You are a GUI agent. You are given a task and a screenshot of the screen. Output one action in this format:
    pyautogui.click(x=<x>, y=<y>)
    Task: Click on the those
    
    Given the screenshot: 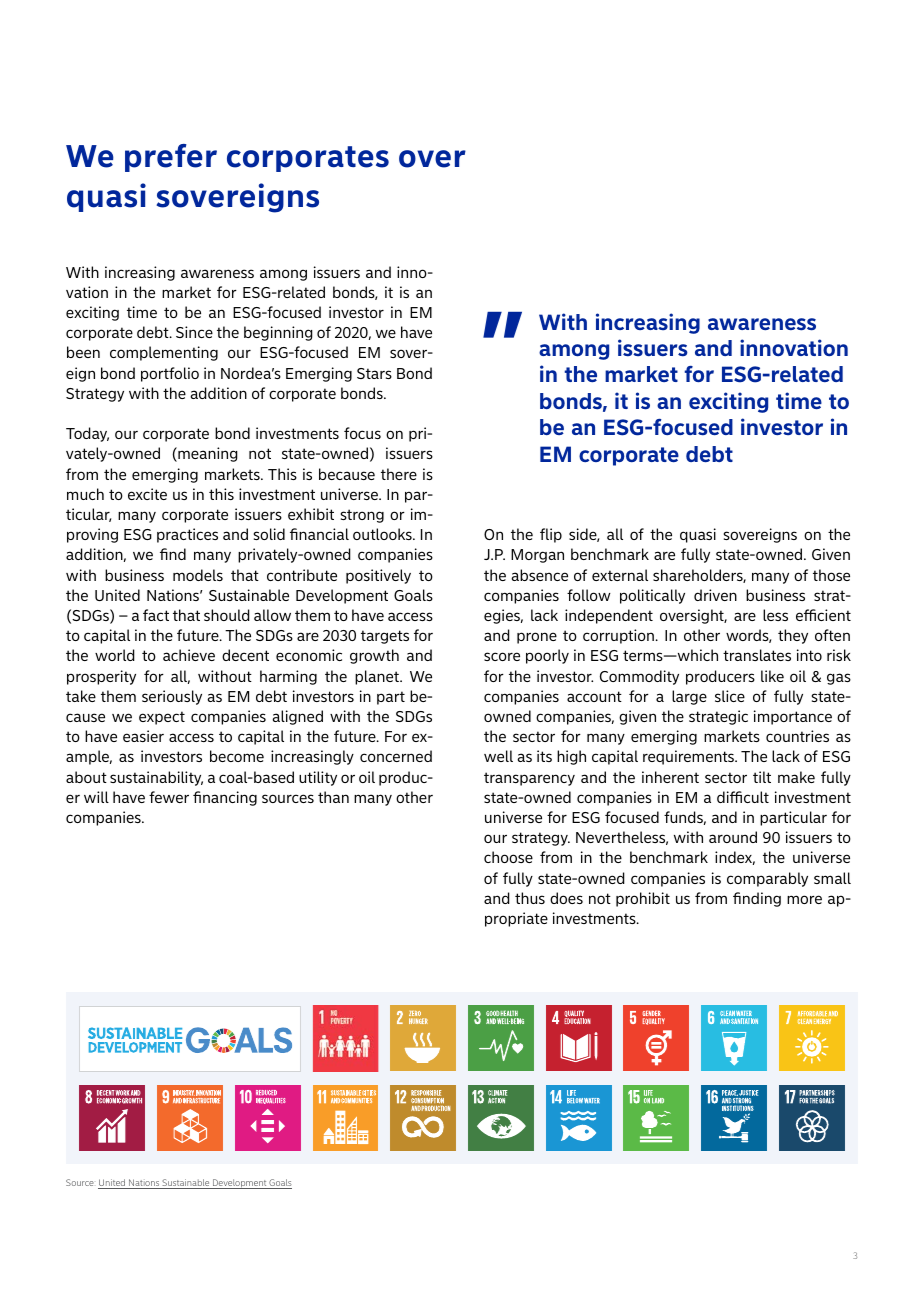 What is the action you would take?
    pyautogui.click(x=831, y=575)
